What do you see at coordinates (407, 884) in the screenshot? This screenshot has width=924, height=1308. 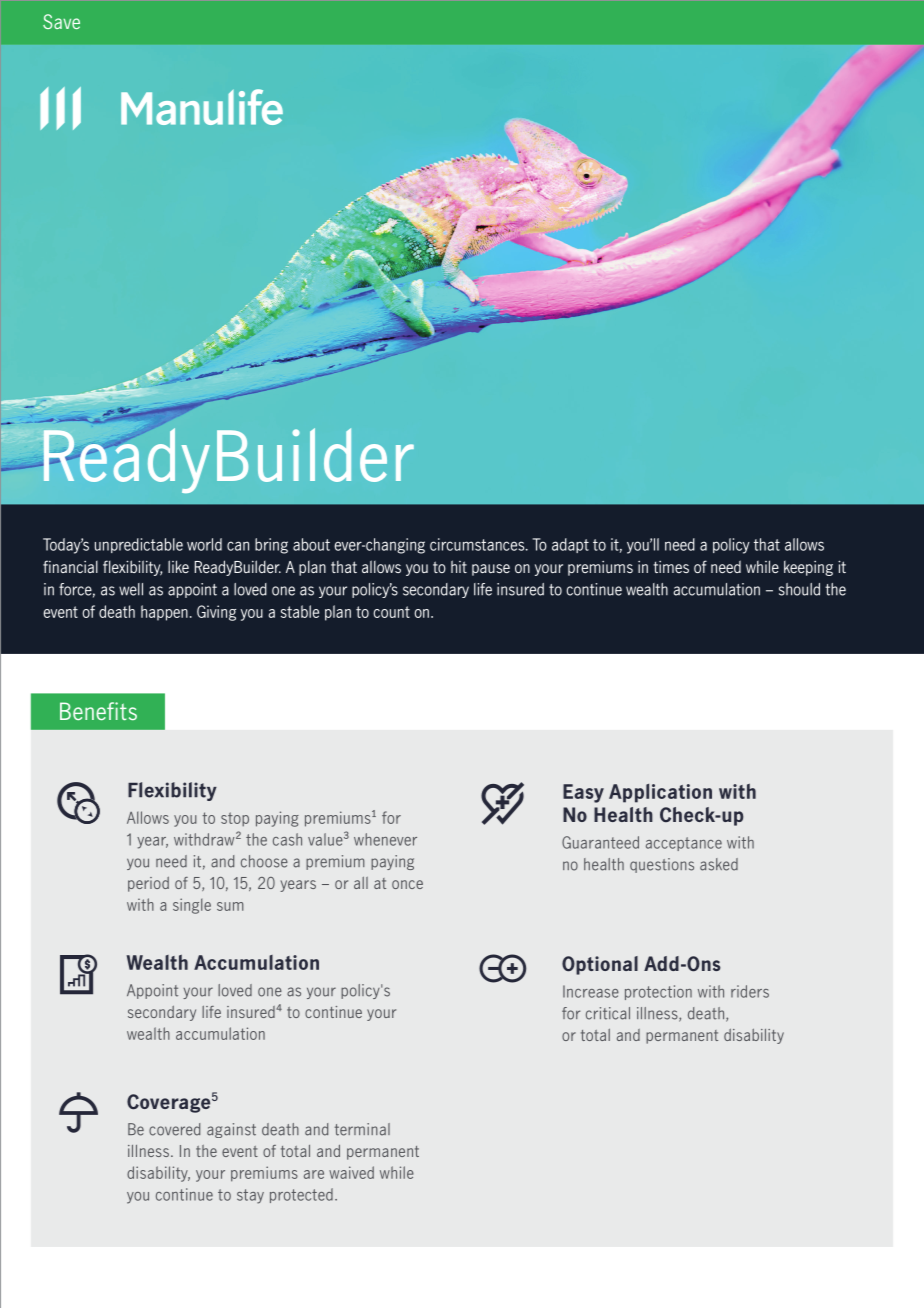 I see `once` at bounding box center [407, 884].
